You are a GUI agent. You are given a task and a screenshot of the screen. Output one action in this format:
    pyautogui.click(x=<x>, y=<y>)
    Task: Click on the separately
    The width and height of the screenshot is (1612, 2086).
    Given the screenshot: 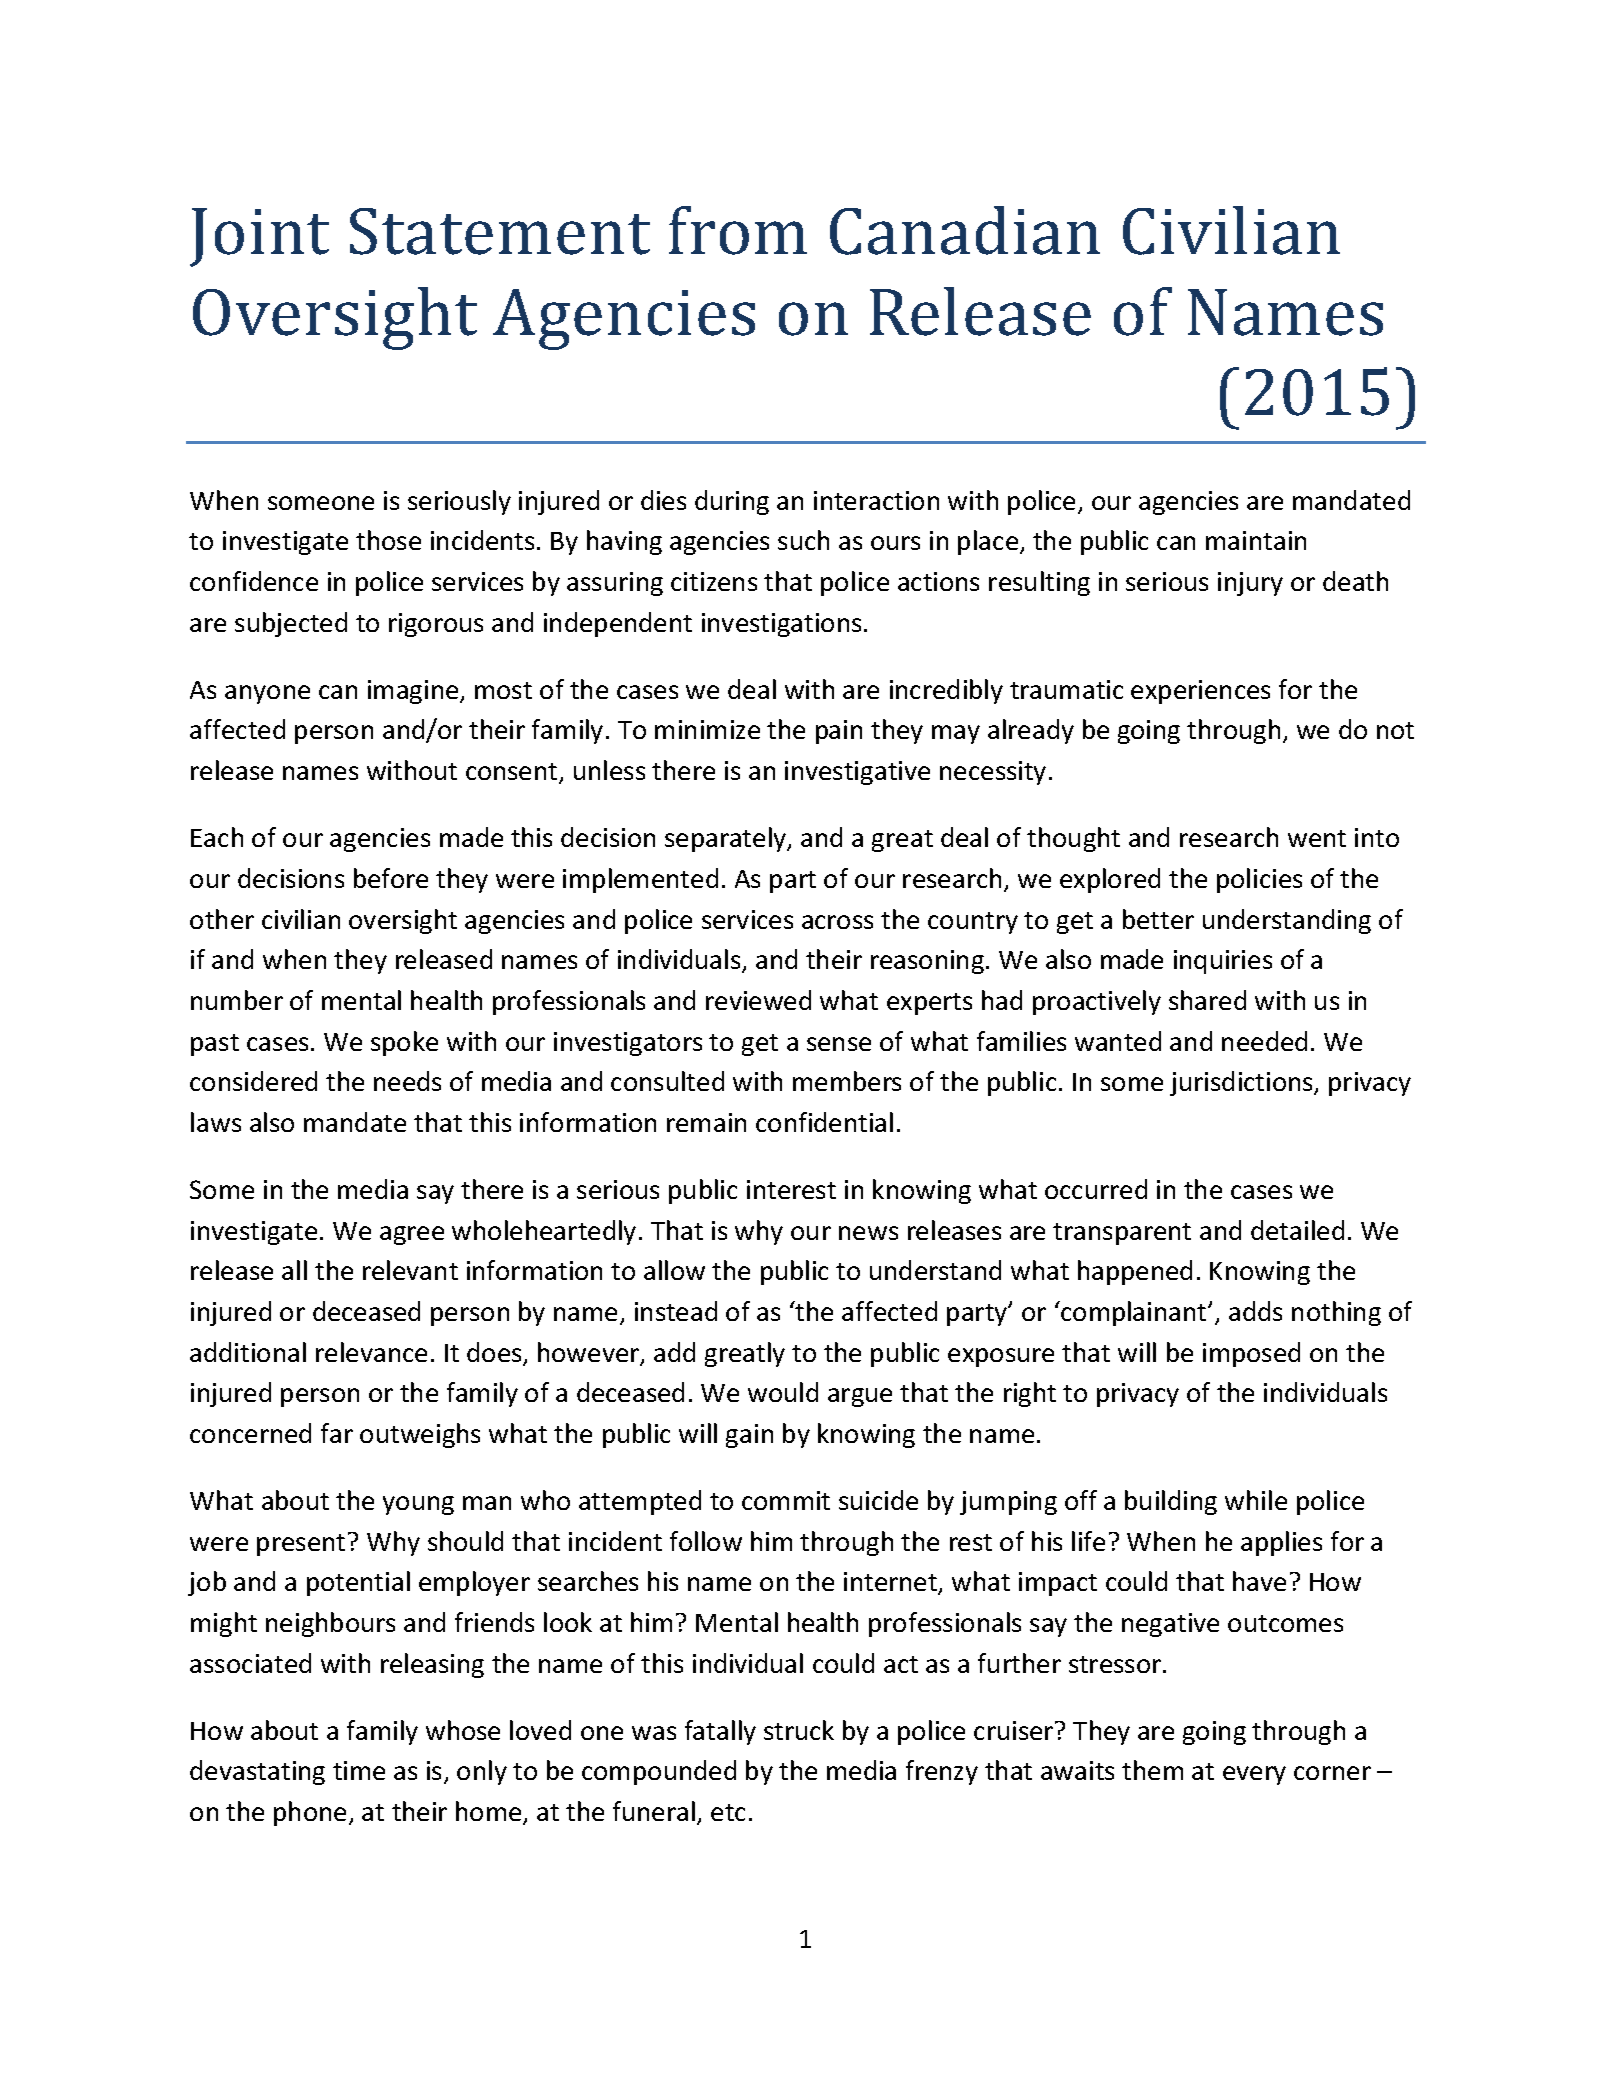 What is the action you would take?
    pyautogui.click(x=727, y=839)
